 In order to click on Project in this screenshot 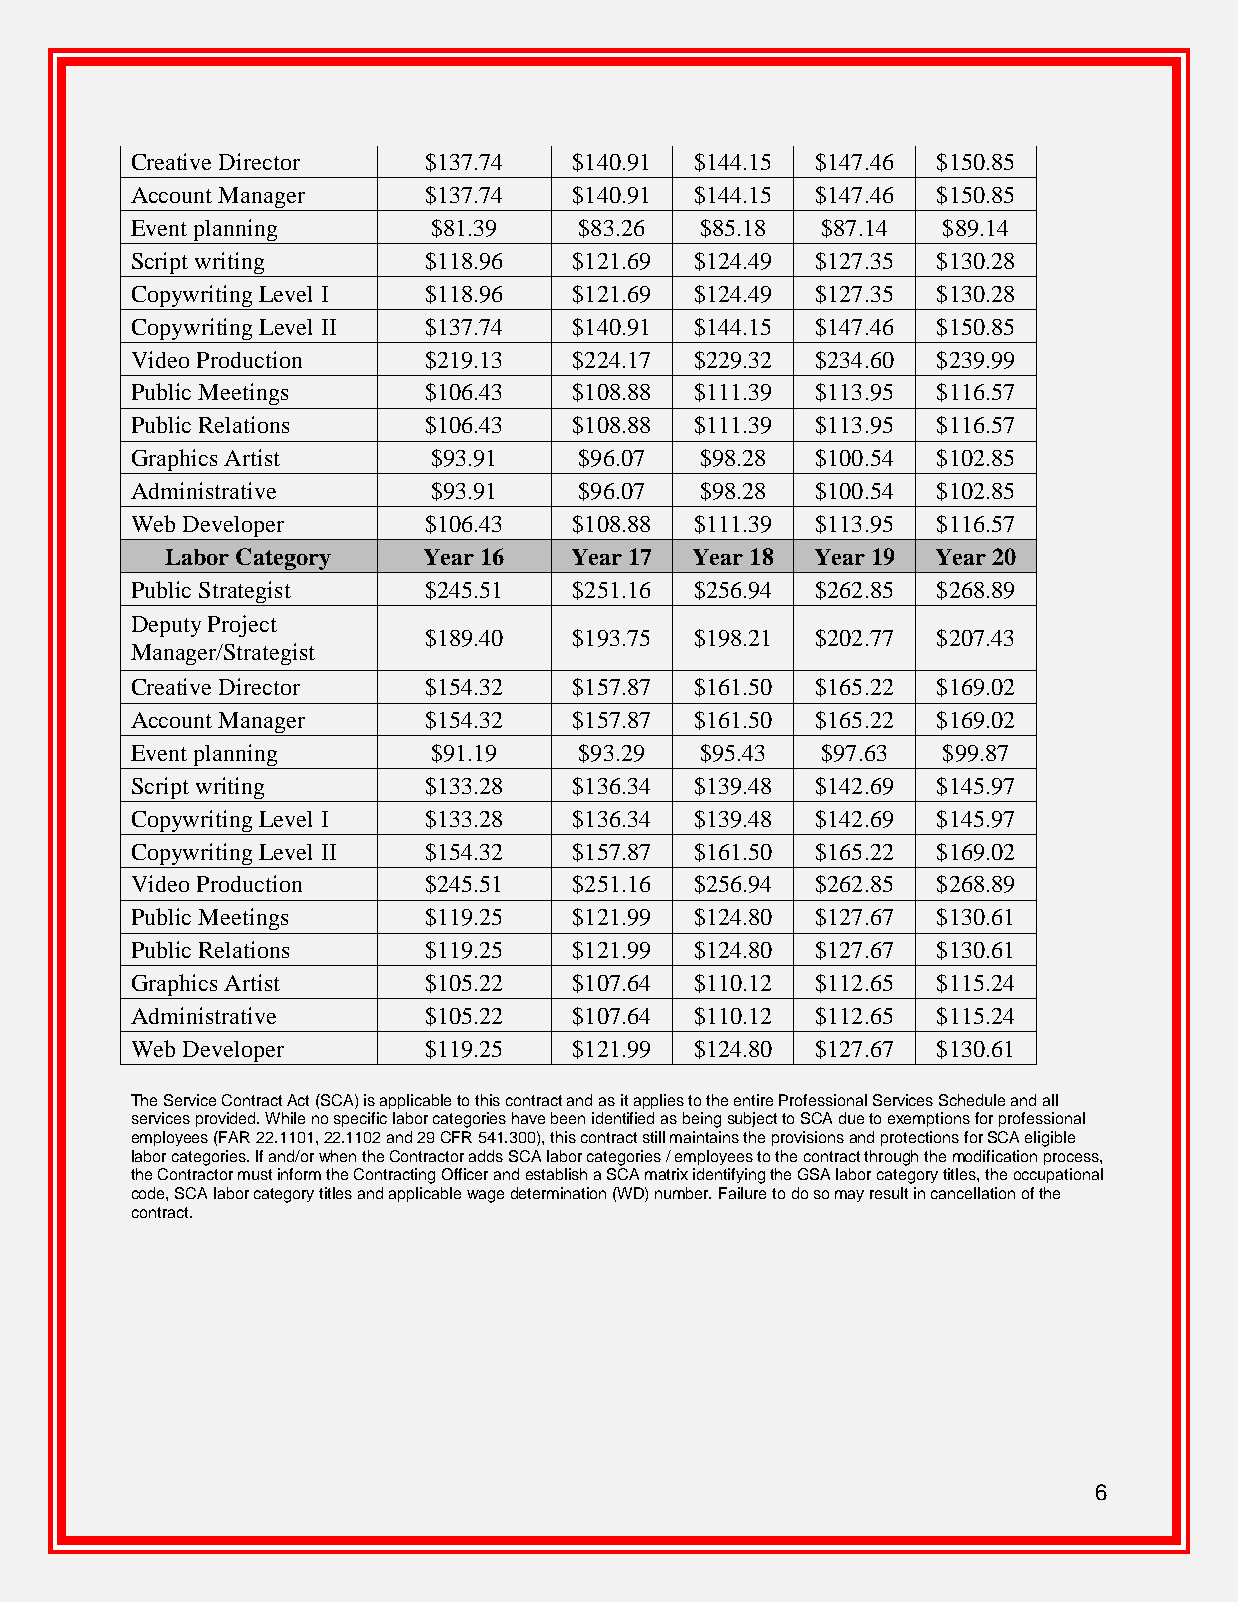, I will do `click(242, 626)`.
